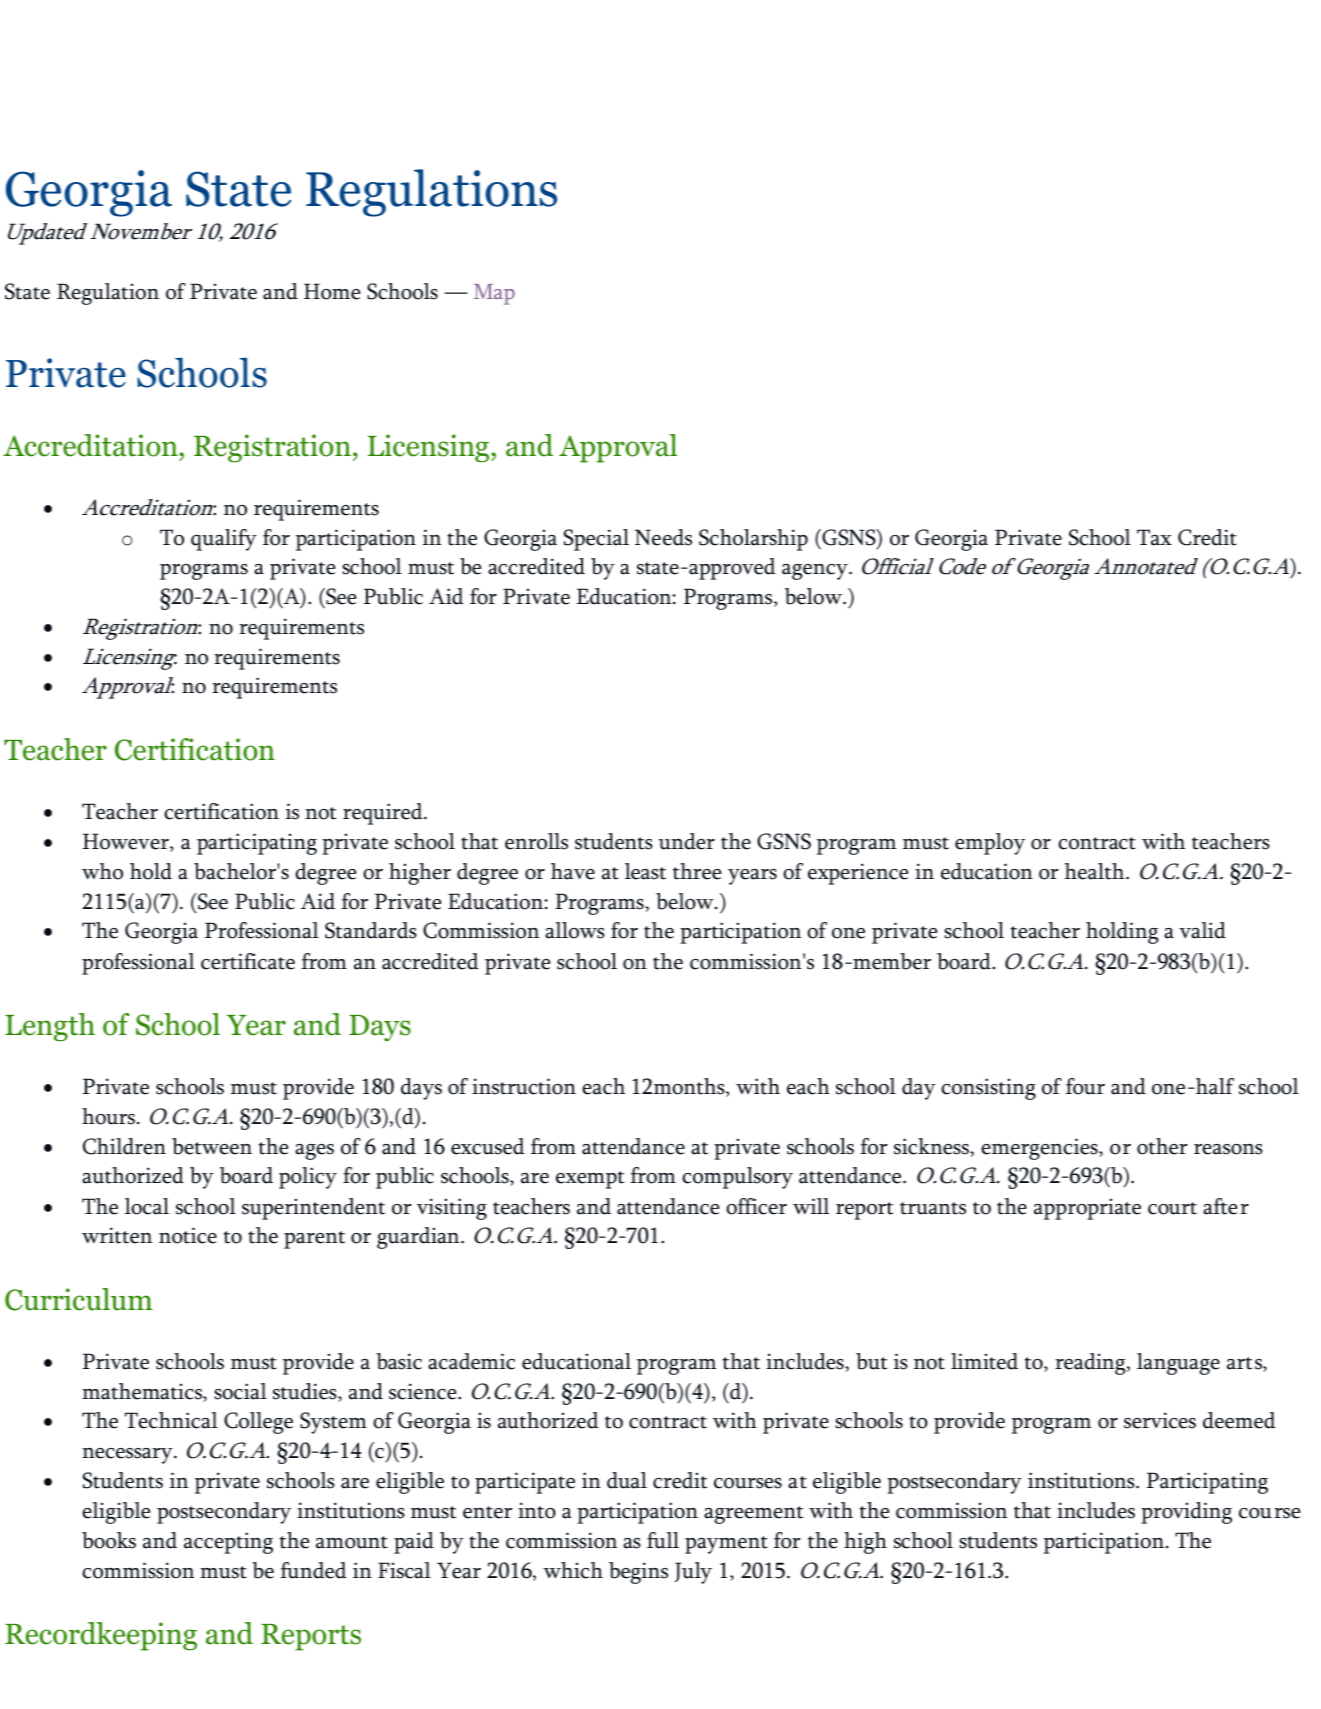 This page has height=1709, width=1321. I want to click on Home, so click(332, 291).
